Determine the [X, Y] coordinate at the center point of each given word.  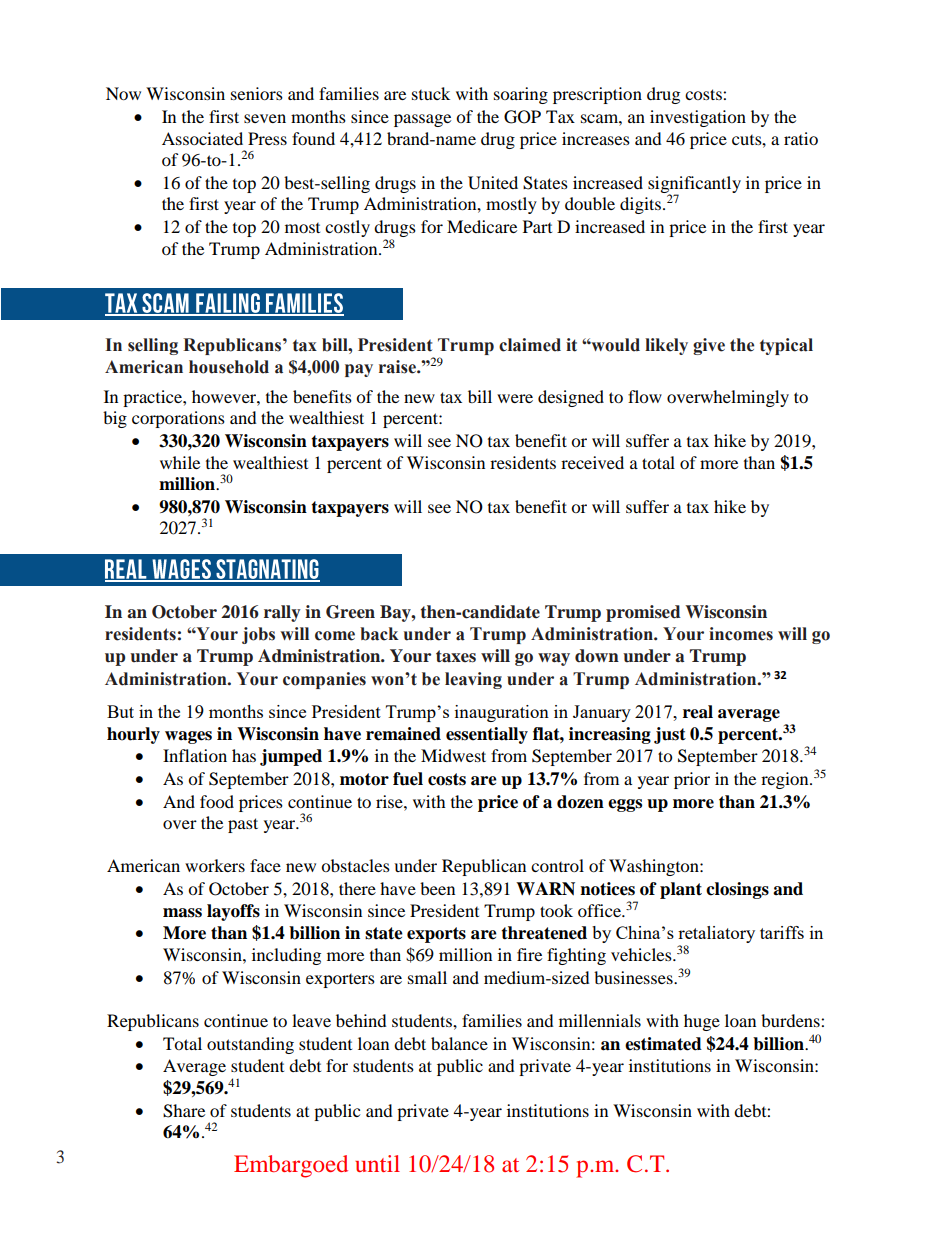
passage [422, 120]
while [180, 462]
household [229, 367]
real [698, 712]
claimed [530, 345]
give [709, 346]
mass [182, 913]
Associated [202, 138]
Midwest [453, 755]
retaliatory [716, 936]
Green [350, 612]
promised [643, 613]
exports [436, 935]
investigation [698, 118]
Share [184, 1111]
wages [188, 737]
